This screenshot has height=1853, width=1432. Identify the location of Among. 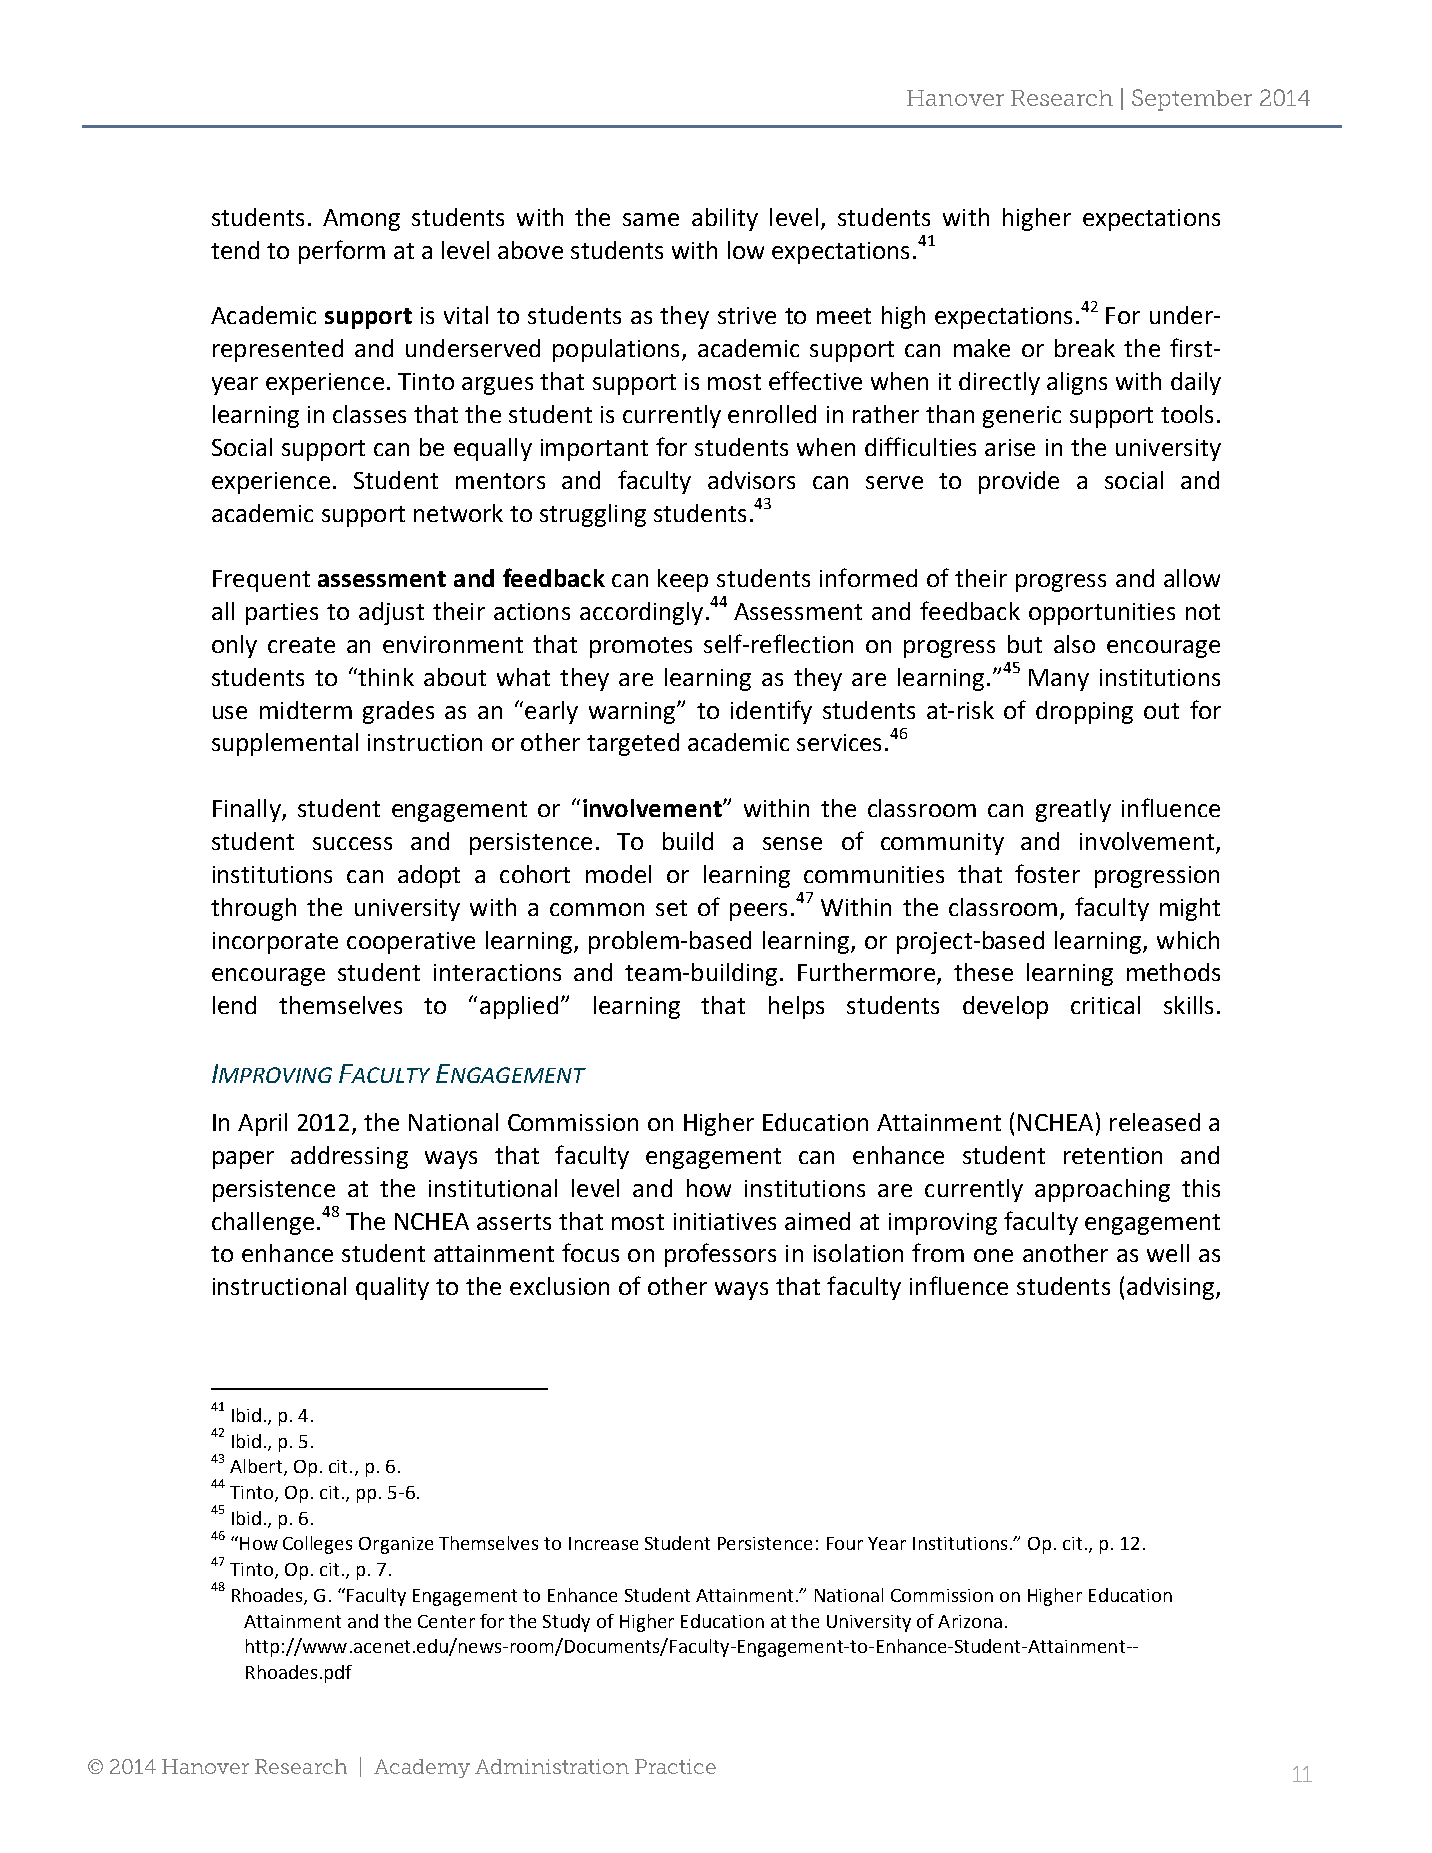
(361, 220).
